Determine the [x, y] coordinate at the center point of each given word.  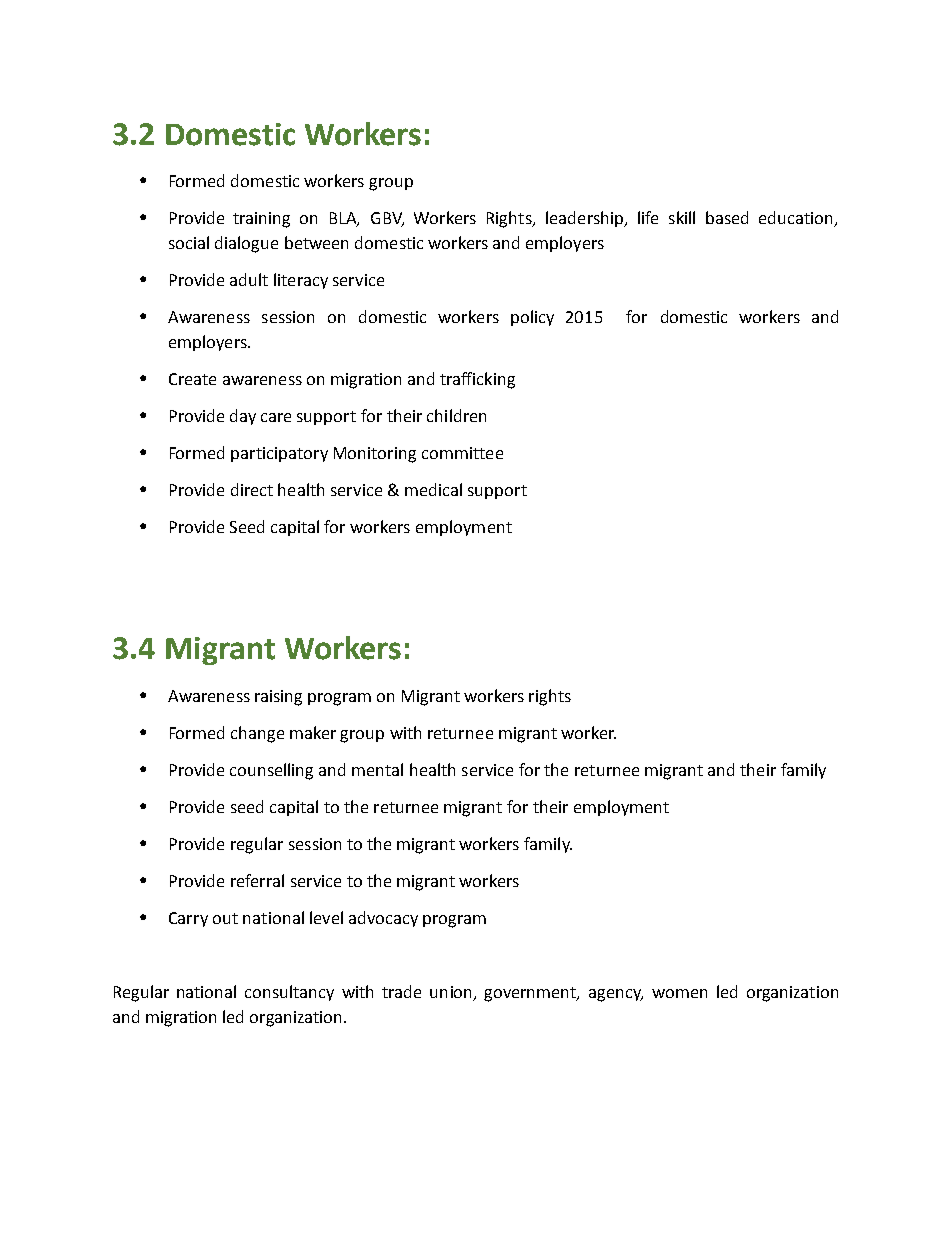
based [727, 217]
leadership [585, 219]
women [679, 993]
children [456, 415]
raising [278, 698]
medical [433, 489]
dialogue [246, 244]
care [276, 417]
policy [532, 318]
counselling [271, 771]
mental [377, 769]
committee [462, 453]
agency [616, 995]
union [452, 993]
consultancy [289, 993]
